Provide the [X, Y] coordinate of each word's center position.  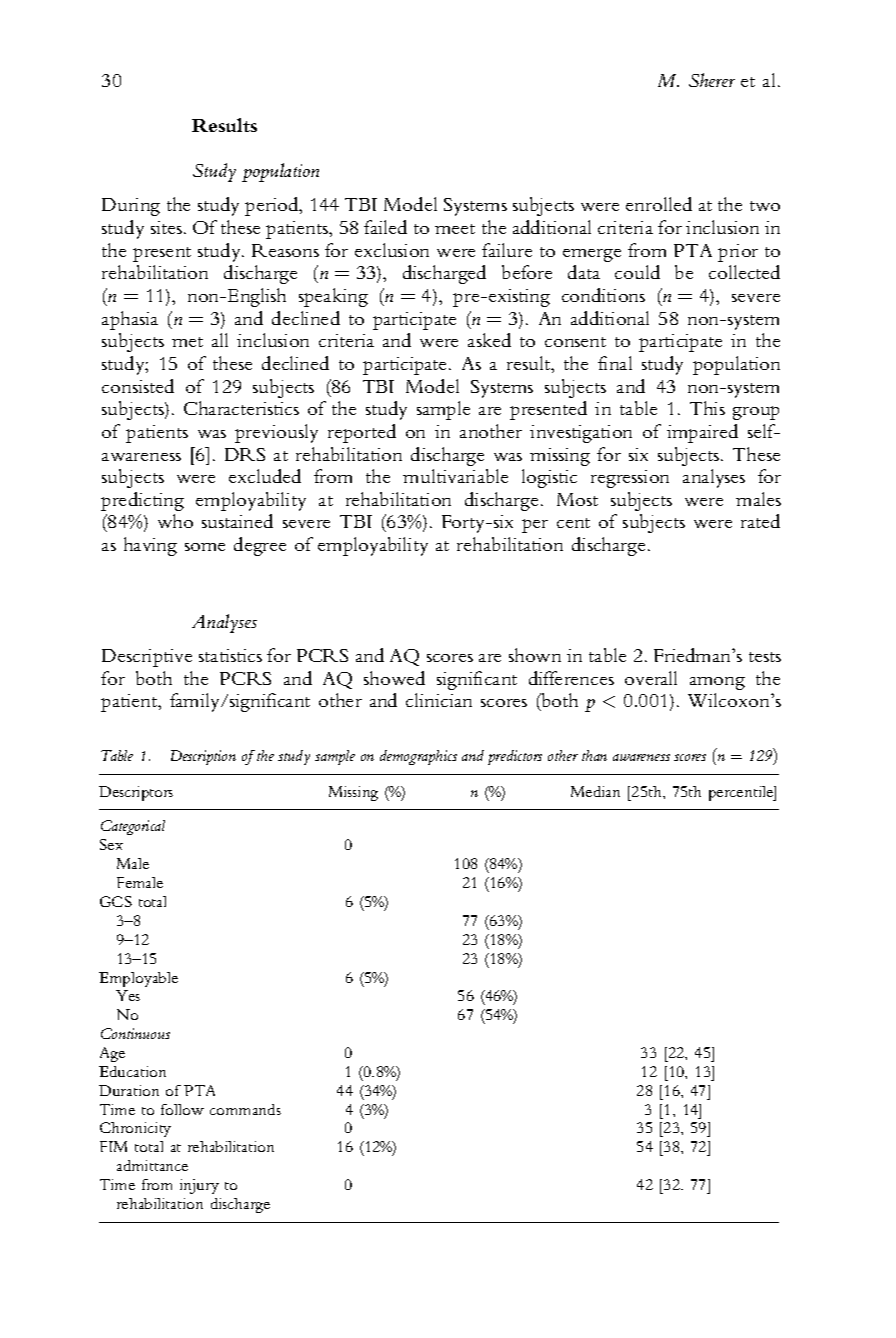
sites [168, 227]
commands [245, 1109]
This [707, 408]
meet [455, 229]
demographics [418, 757]
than [594, 755]
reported [362, 433]
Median [595, 791]
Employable [138, 979]
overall [651, 678]
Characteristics [241, 408]
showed [394, 678]
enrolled [659, 204]
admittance [152, 1165]
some [205, 547]
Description [203, 757]
